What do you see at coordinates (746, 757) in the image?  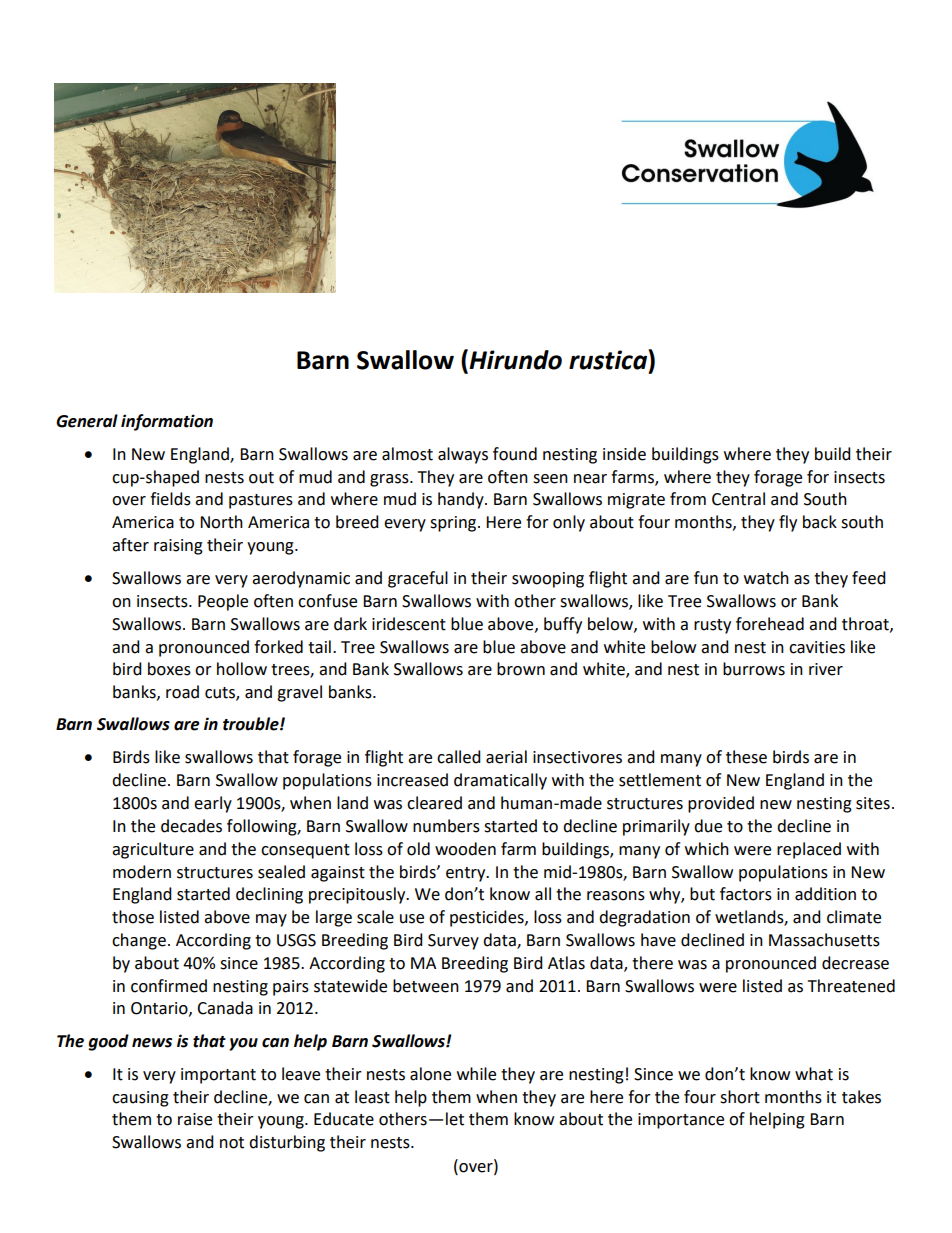 I see `these` at bounding box center [746, 757].
